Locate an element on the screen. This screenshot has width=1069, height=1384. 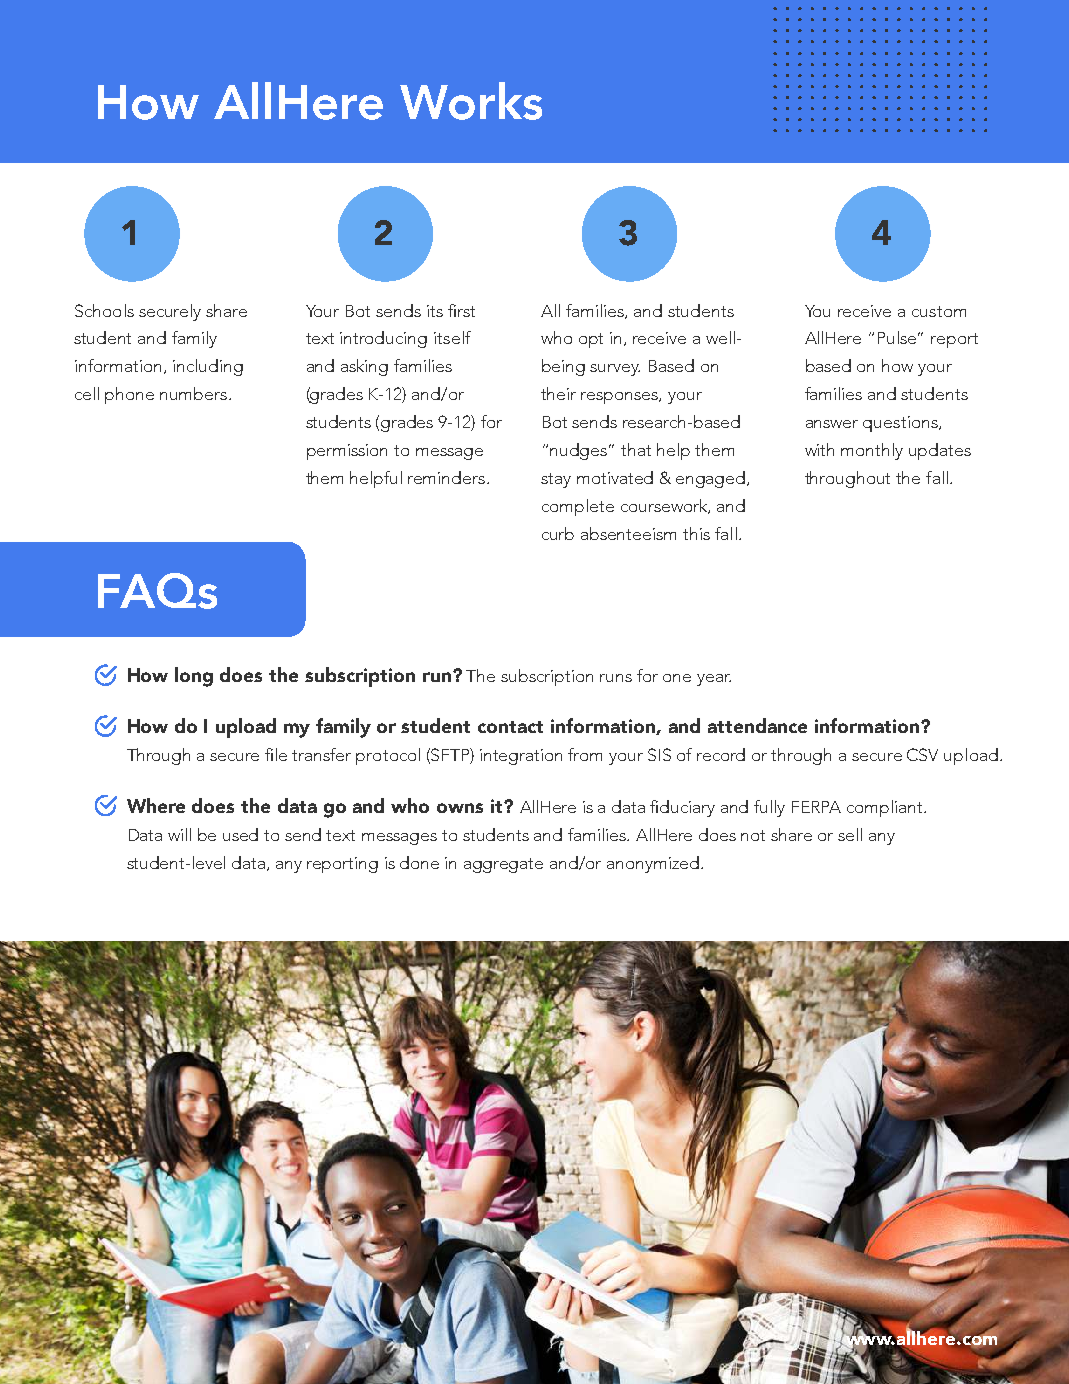
their is located at coordinates (558, 393).
